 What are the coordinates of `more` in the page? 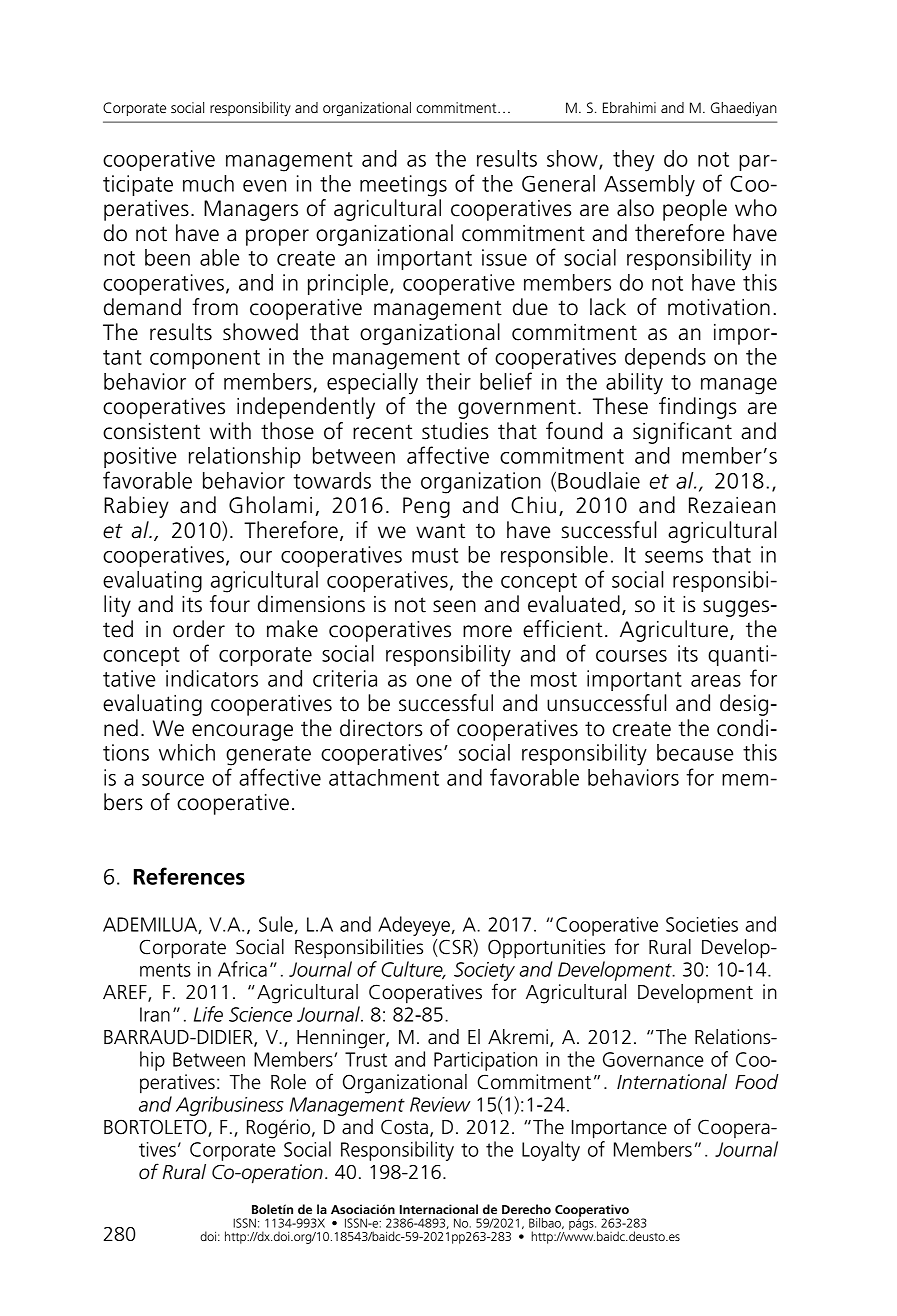 It's located at (487, 631).
